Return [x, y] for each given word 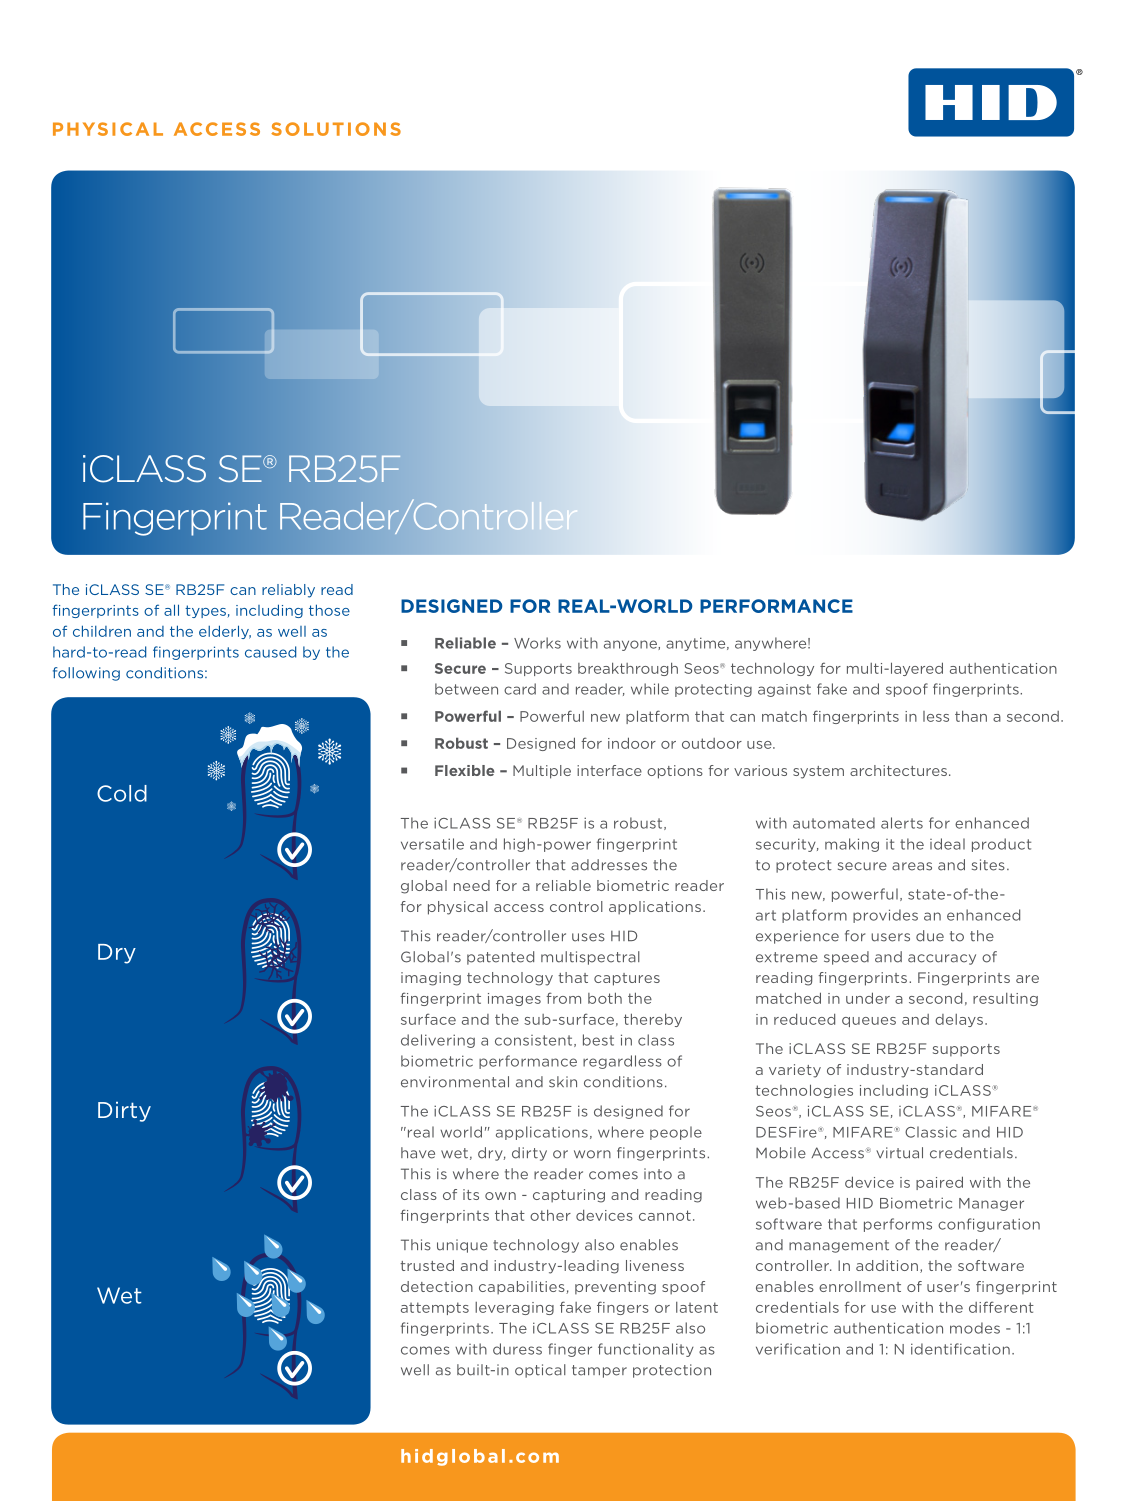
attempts [435, 1308]
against [784, 690]
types [205, 611]
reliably [288, 591]
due [930, 936]
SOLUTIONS [336, 129]
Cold [122, 793]
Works [537, 643]
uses [588, 937]
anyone [631, 645]
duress [517, 1349]
